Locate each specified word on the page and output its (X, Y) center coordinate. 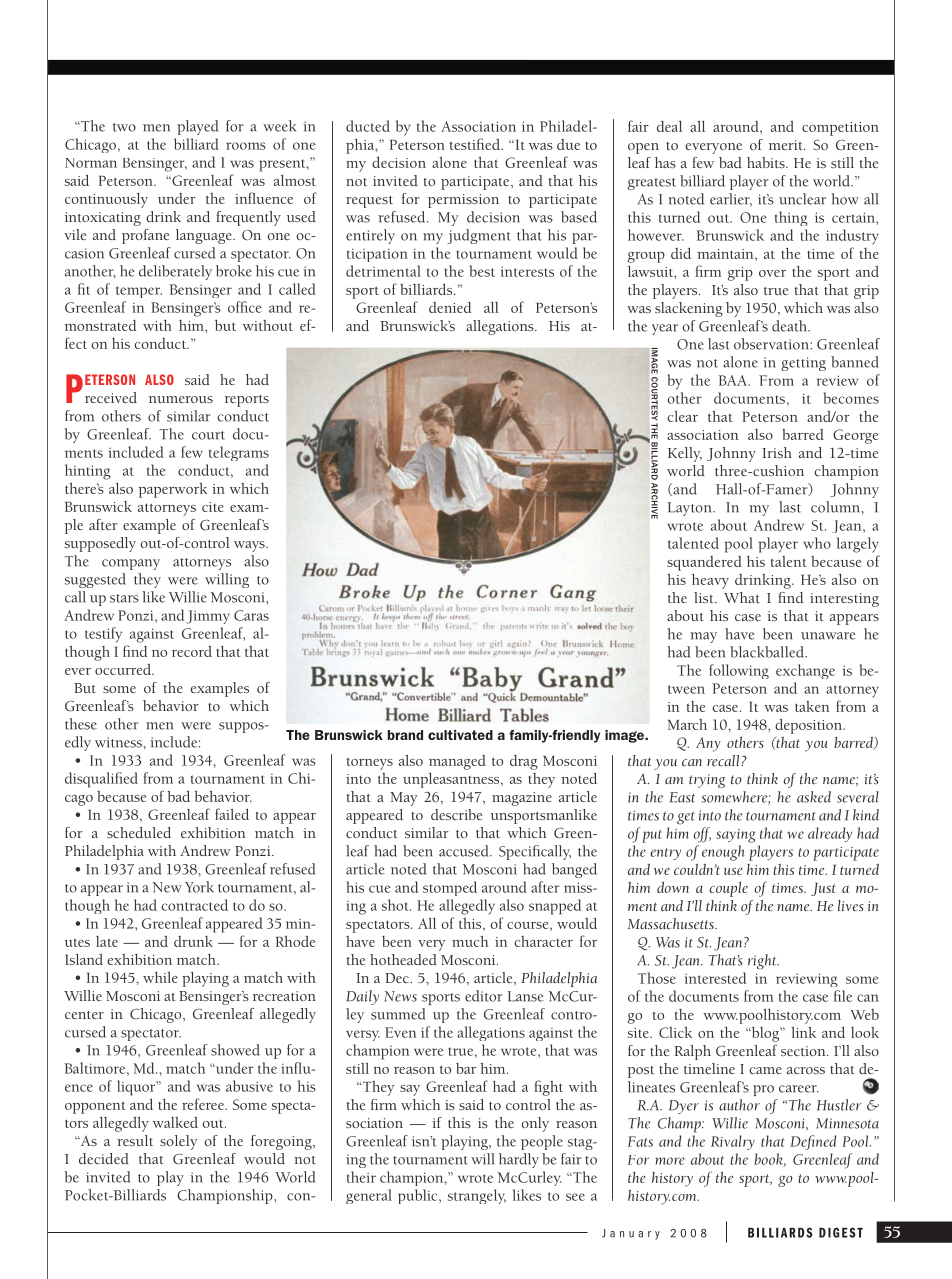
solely (178, 1142)
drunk (193, 941)
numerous (181, 399)
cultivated (460, 735)
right (763, 962)
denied (450, 307)
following (739, 671)
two (124, 127)
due (568, 144)
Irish (777, 452)
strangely (476, 1196)
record (192, 651)
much (470, 941)
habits (767, 162)
